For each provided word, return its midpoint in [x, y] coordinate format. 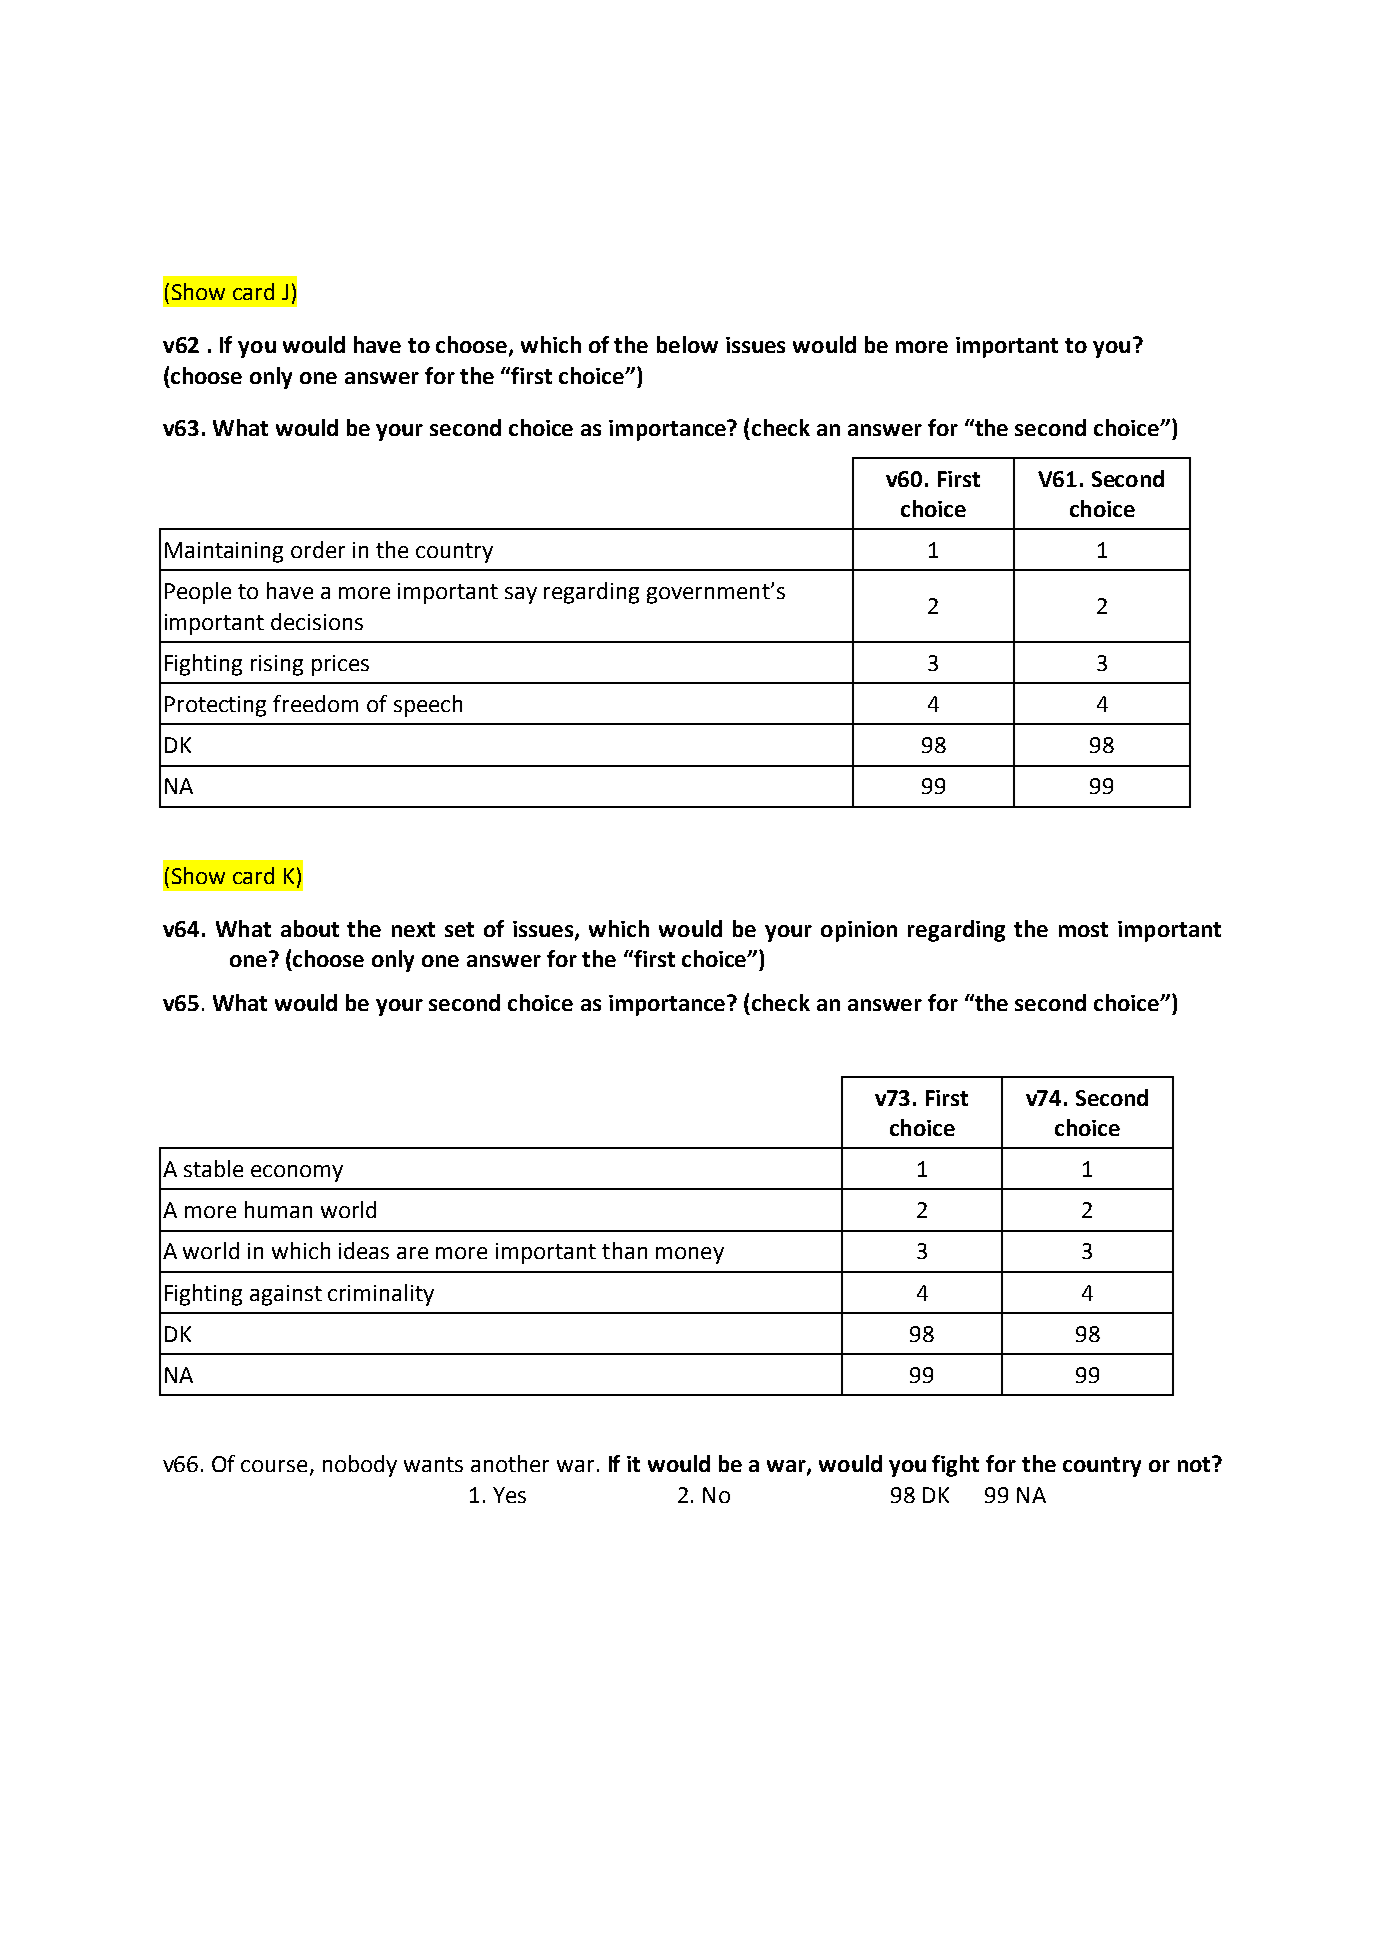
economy [297, 1173]
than [624, 1250]
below [687, 344]
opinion [859, 931]
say [521, 595]
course [274, 1466]
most [1083, 929]
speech [428, 706]
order [318, 549]
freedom [315, 703]
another [510, 1463]
